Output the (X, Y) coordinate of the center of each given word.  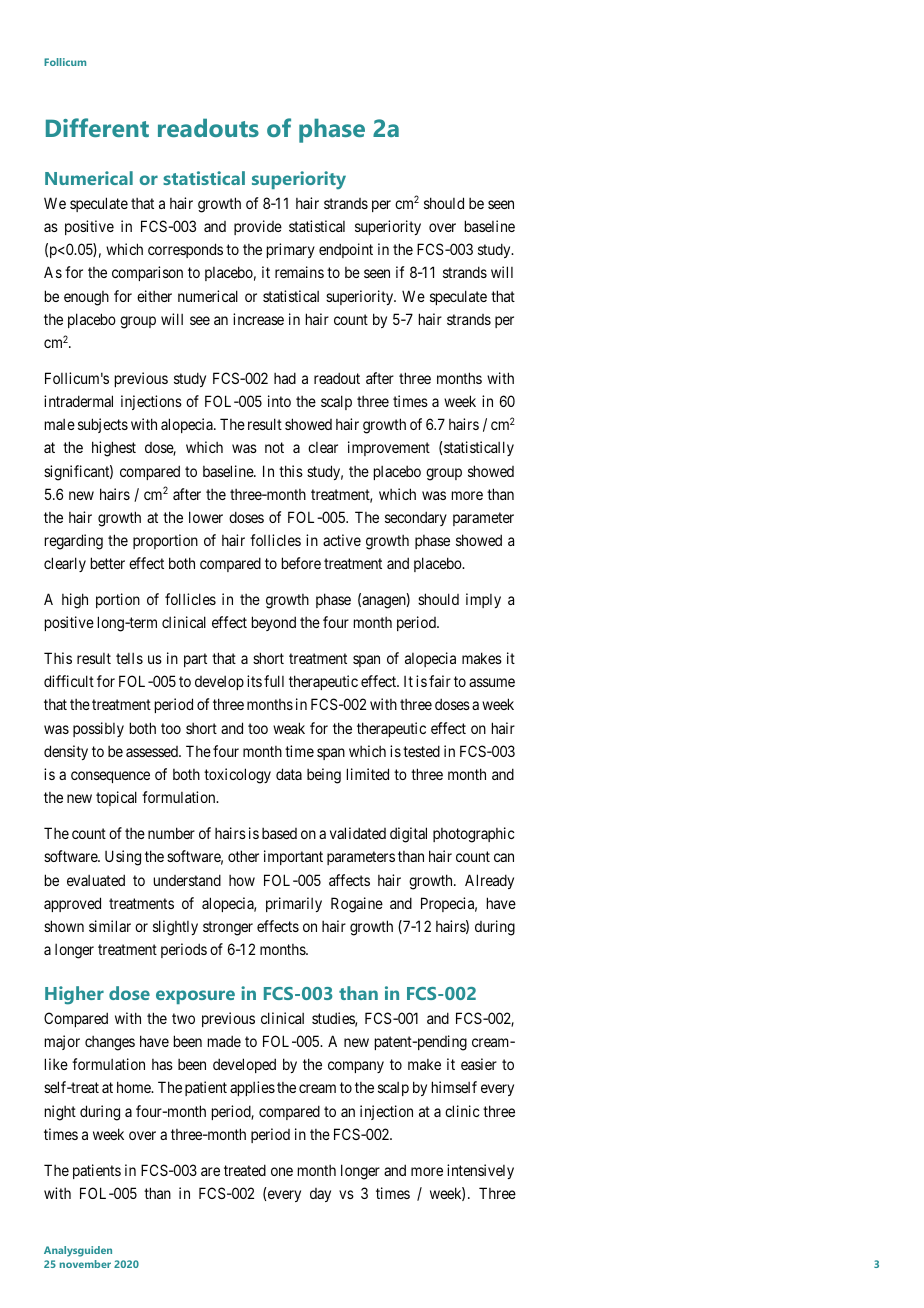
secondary (416, 518)
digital (408, 835)
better (108, 563)
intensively (480, 1171)
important (293, 857)
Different (97, 127)
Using (123, 858)
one (282, 1171)
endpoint (346, 250)
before (301, 563)
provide (258, 227)
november (85, 1264)
